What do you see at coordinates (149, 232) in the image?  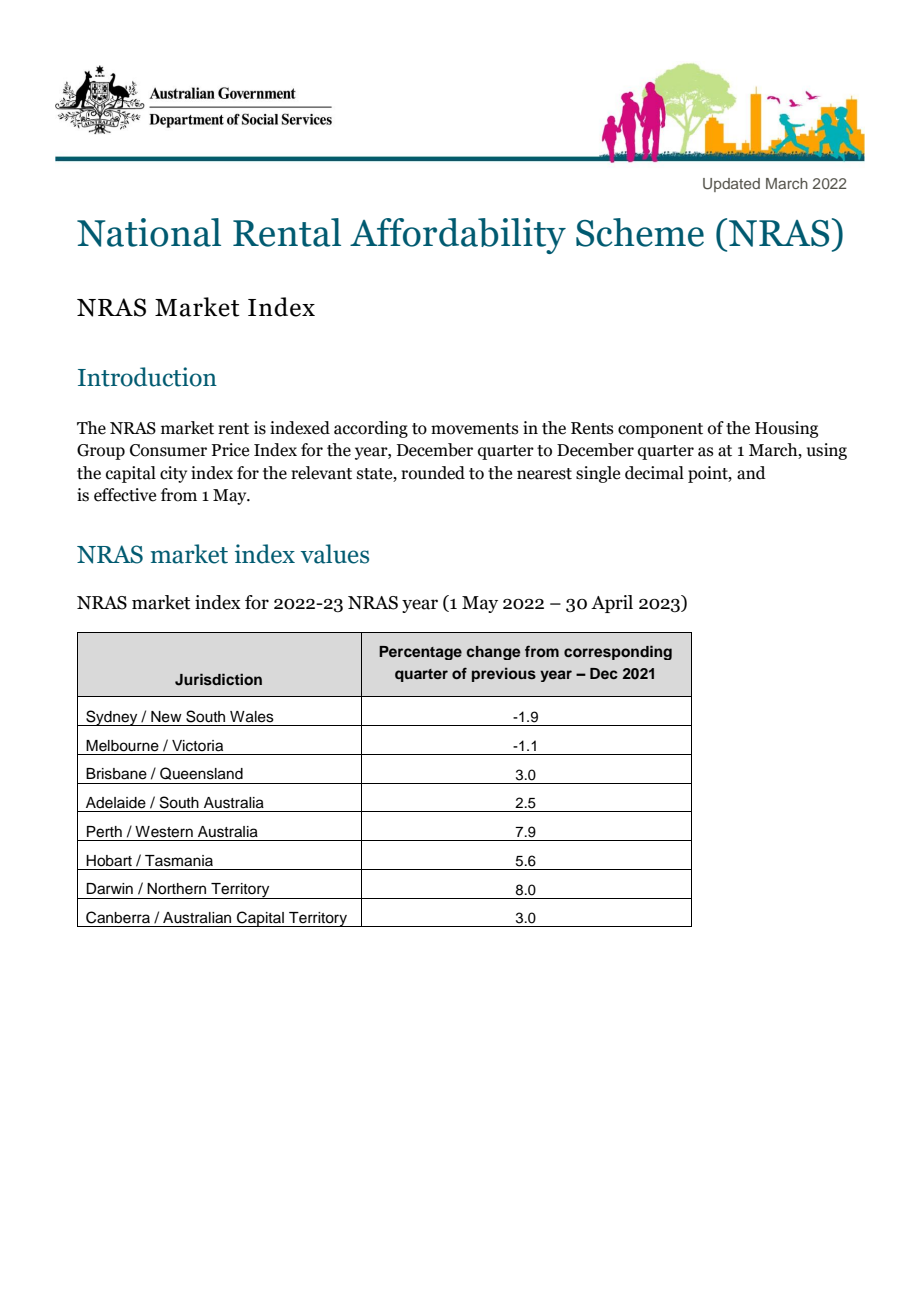 I see `National` at bounding box center [149, 232].
